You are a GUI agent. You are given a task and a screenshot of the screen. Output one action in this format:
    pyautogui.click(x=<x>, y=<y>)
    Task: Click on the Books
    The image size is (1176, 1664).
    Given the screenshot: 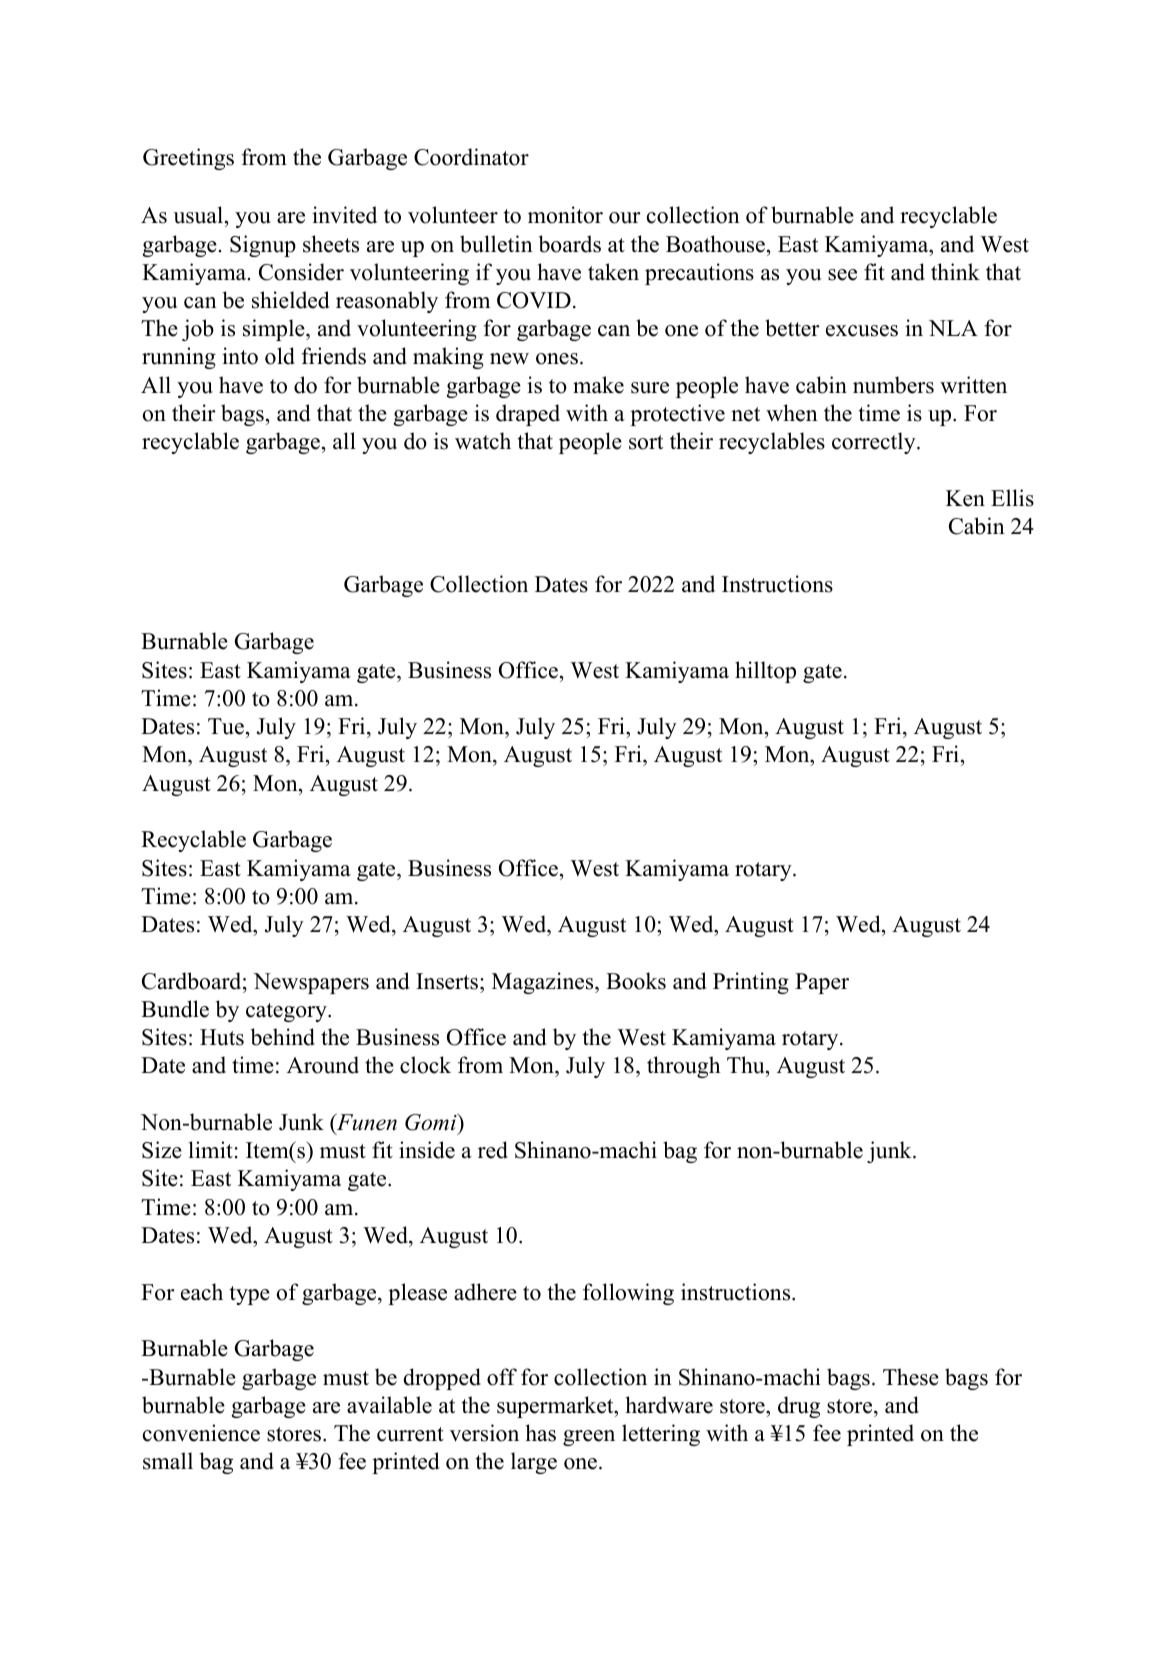 What is the action you would take?
    pyautogui.click(x=636, y=981)
